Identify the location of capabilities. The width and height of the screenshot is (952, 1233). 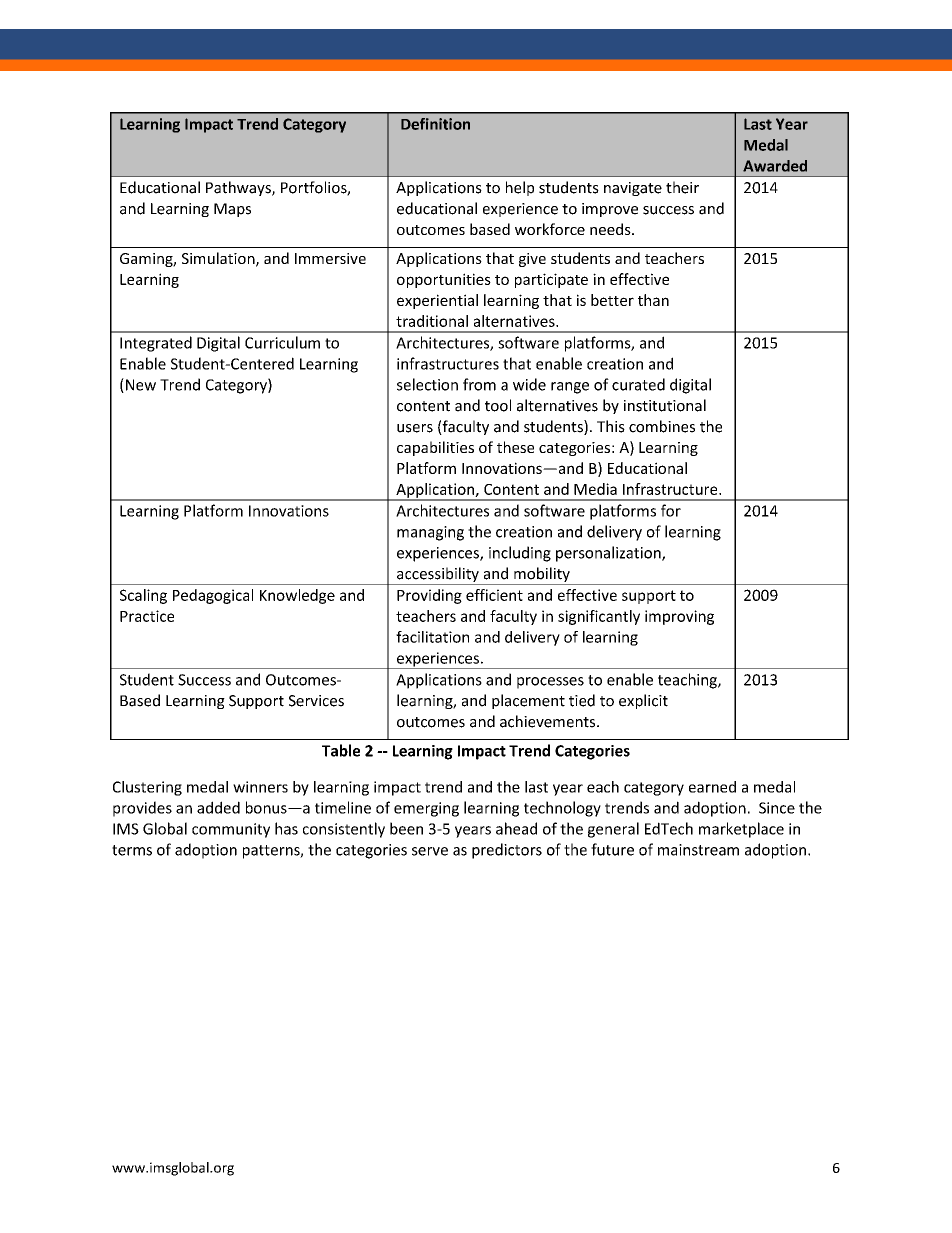
(435, 448).
